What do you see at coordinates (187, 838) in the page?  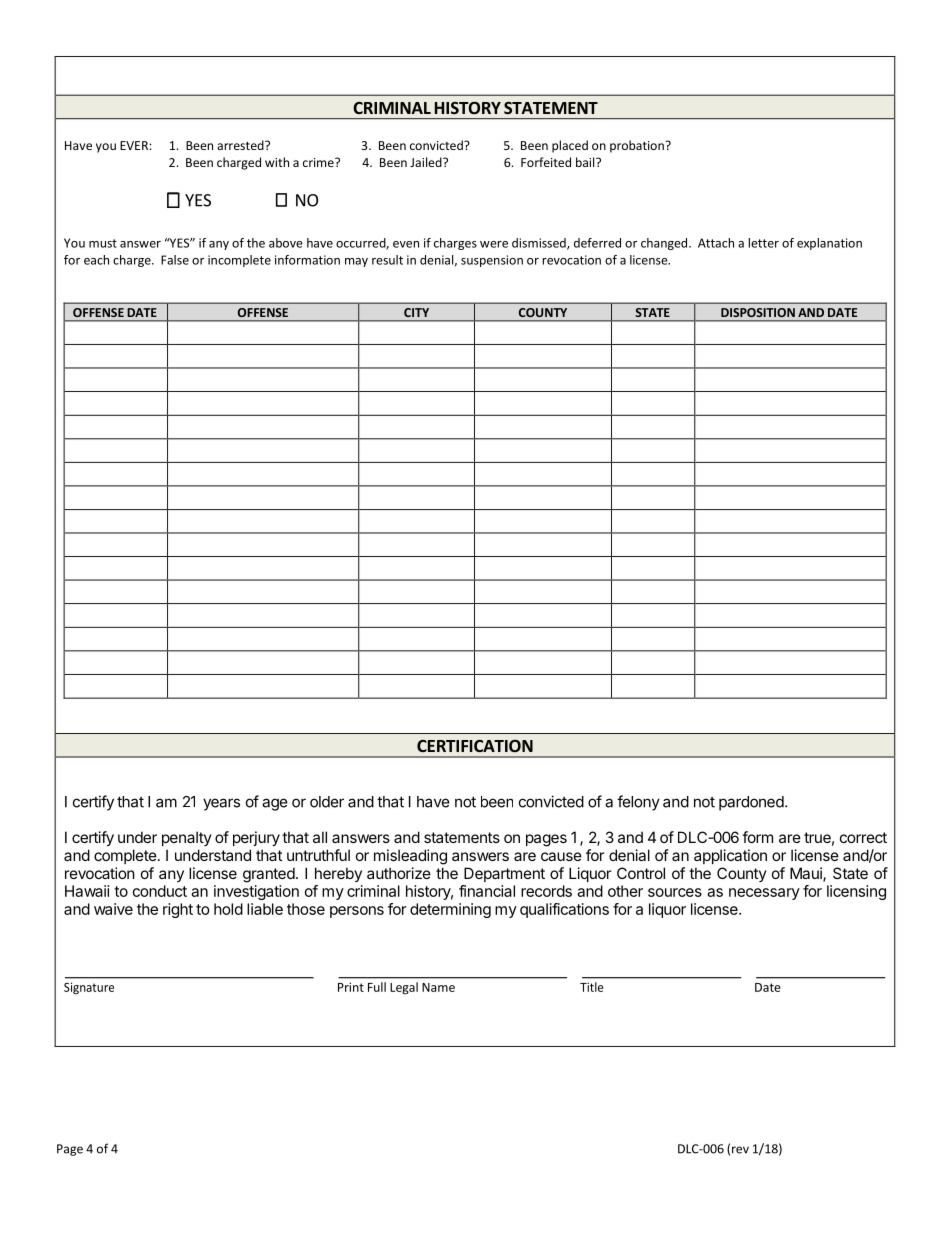 I see `penalty` at bounding box center [187, 838].
